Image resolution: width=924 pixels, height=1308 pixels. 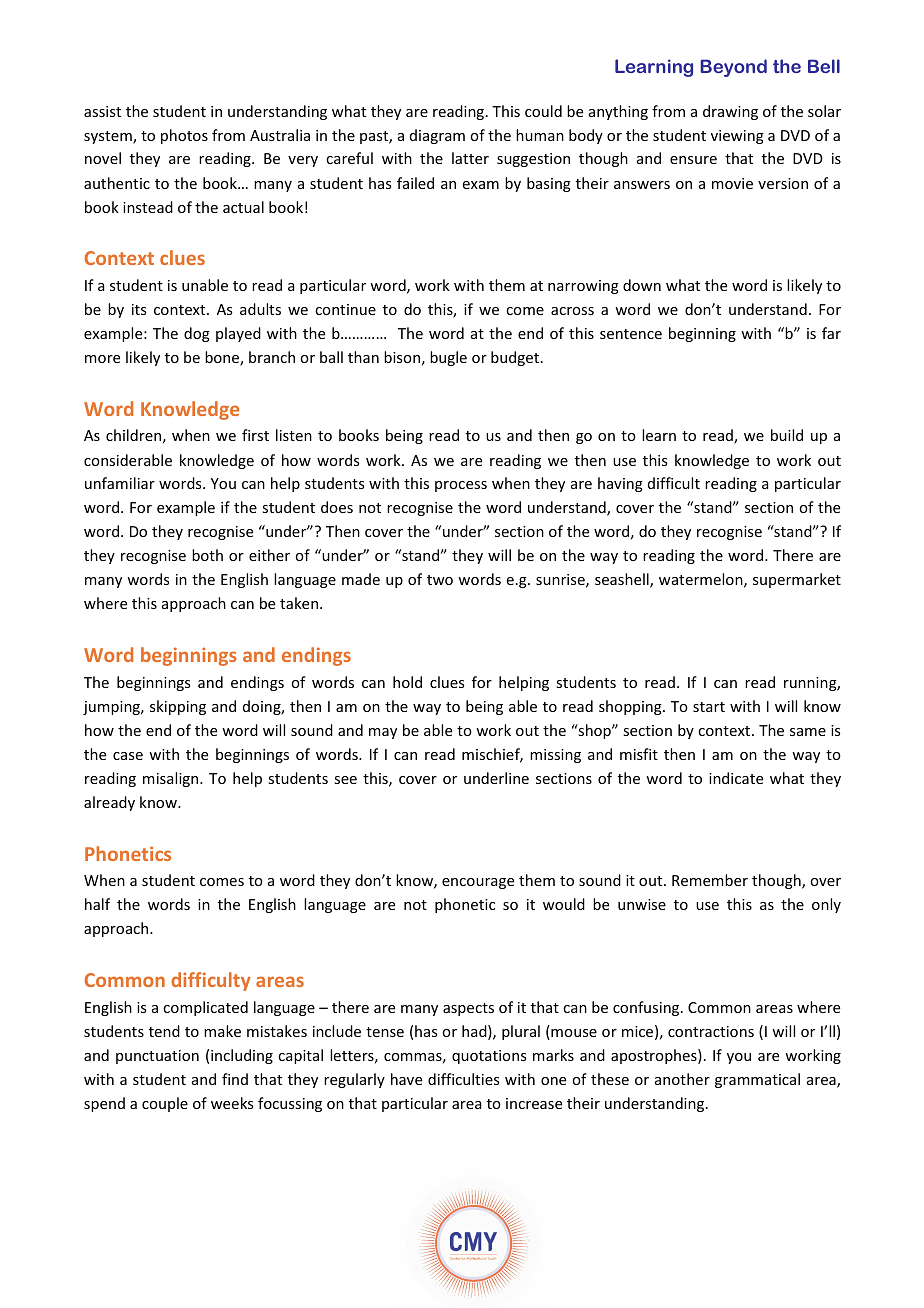 What do you see at coordinates (255, 435) in the screenshot?
I see `first` at bounding box center [255, 435].
